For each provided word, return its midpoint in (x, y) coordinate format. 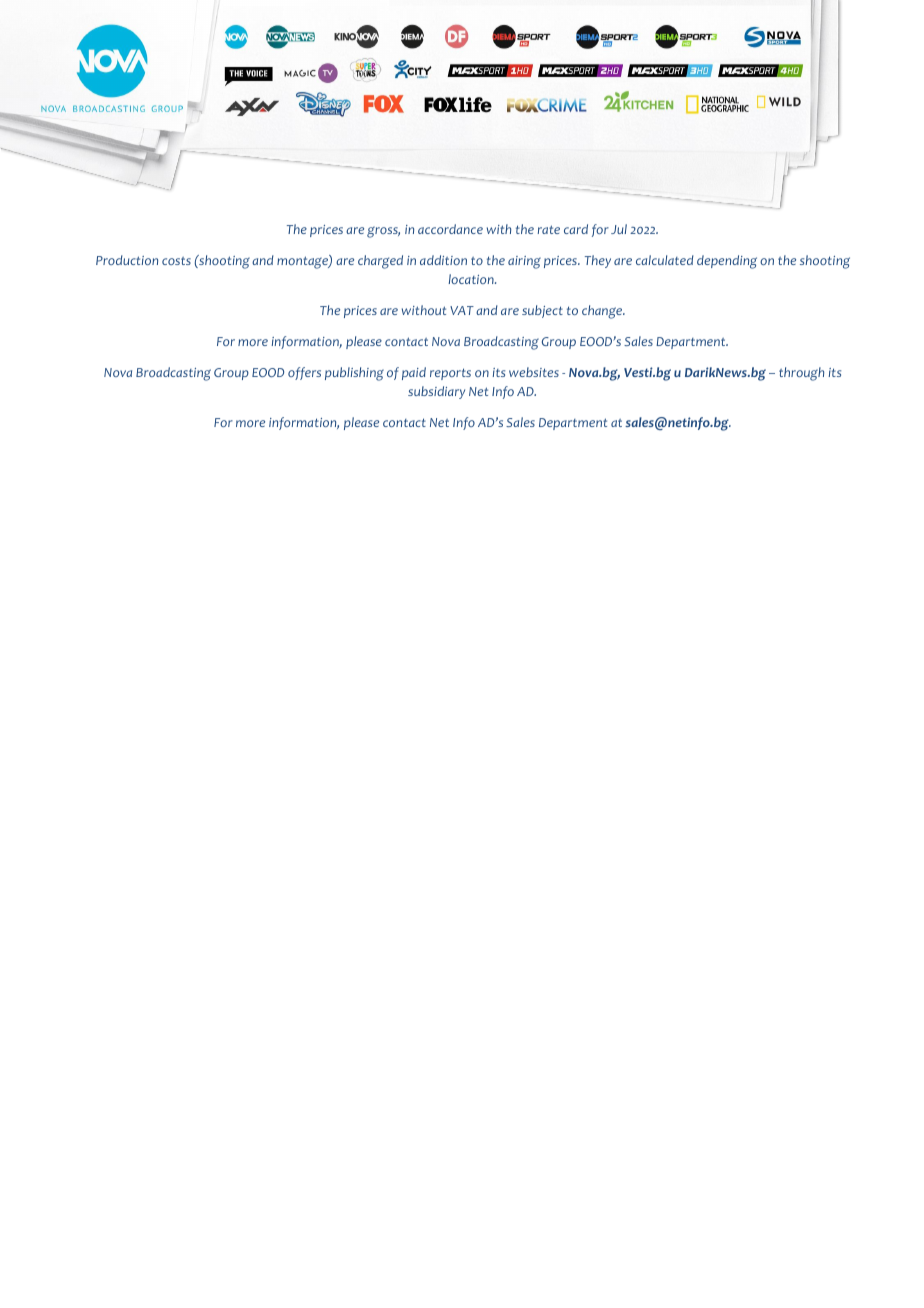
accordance (450, 229)
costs (176, 261)
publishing (354, 374)
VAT (462, 310)
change (603, 312)
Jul (619, 229)
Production (127, 260)
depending (727, 262)
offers (304, 373)
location (472, 279)
